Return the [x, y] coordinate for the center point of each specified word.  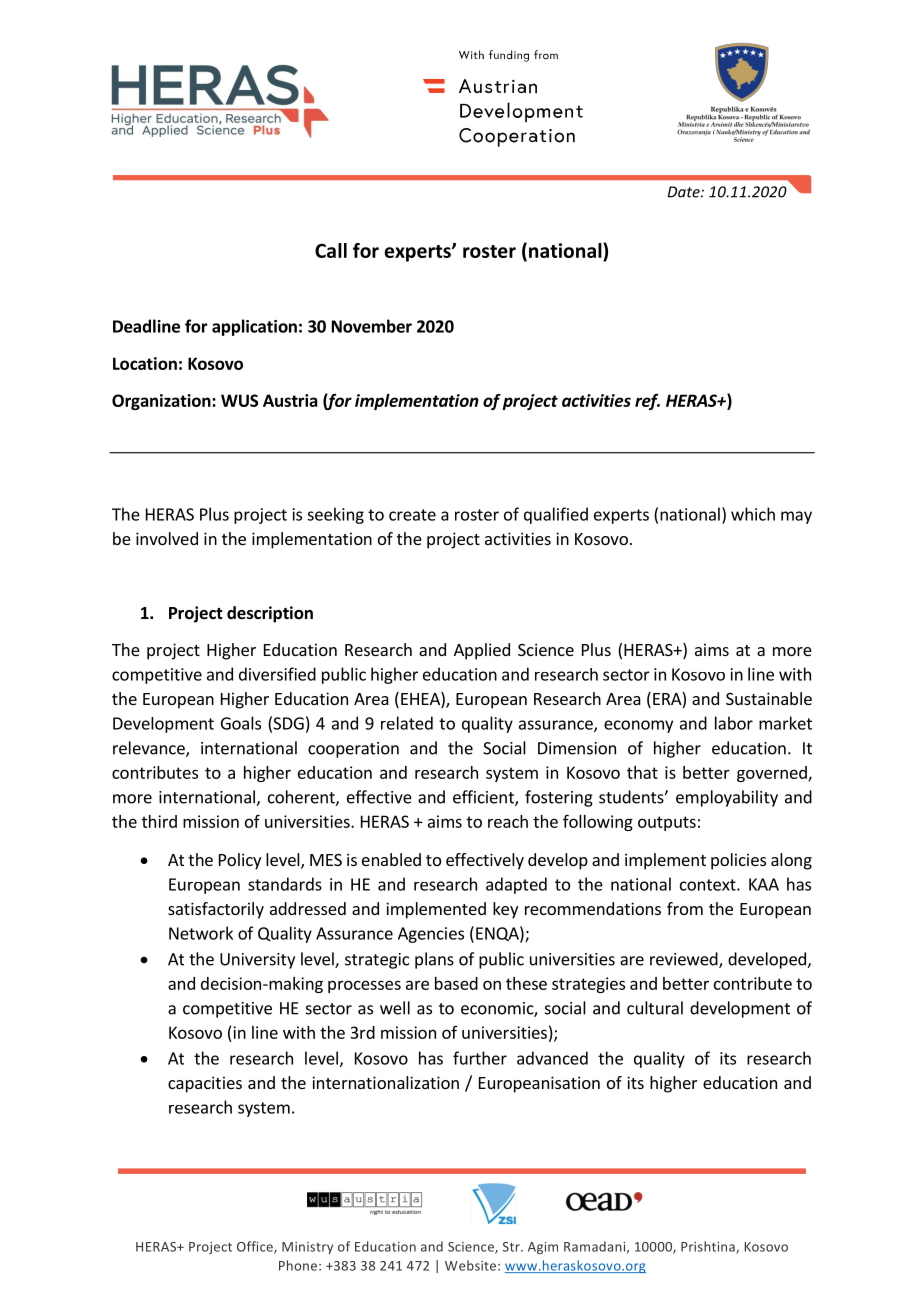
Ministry [307, 1248]
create [412, 515]
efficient [484, 798]
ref [647, 401]
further [480, 1058]
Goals [241, 723]
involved [167, 538]
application [254, 327]
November [372, 326]
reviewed [685, 960]
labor [734, 723]
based [456, 983]
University [257, 961]
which [753, 514]
